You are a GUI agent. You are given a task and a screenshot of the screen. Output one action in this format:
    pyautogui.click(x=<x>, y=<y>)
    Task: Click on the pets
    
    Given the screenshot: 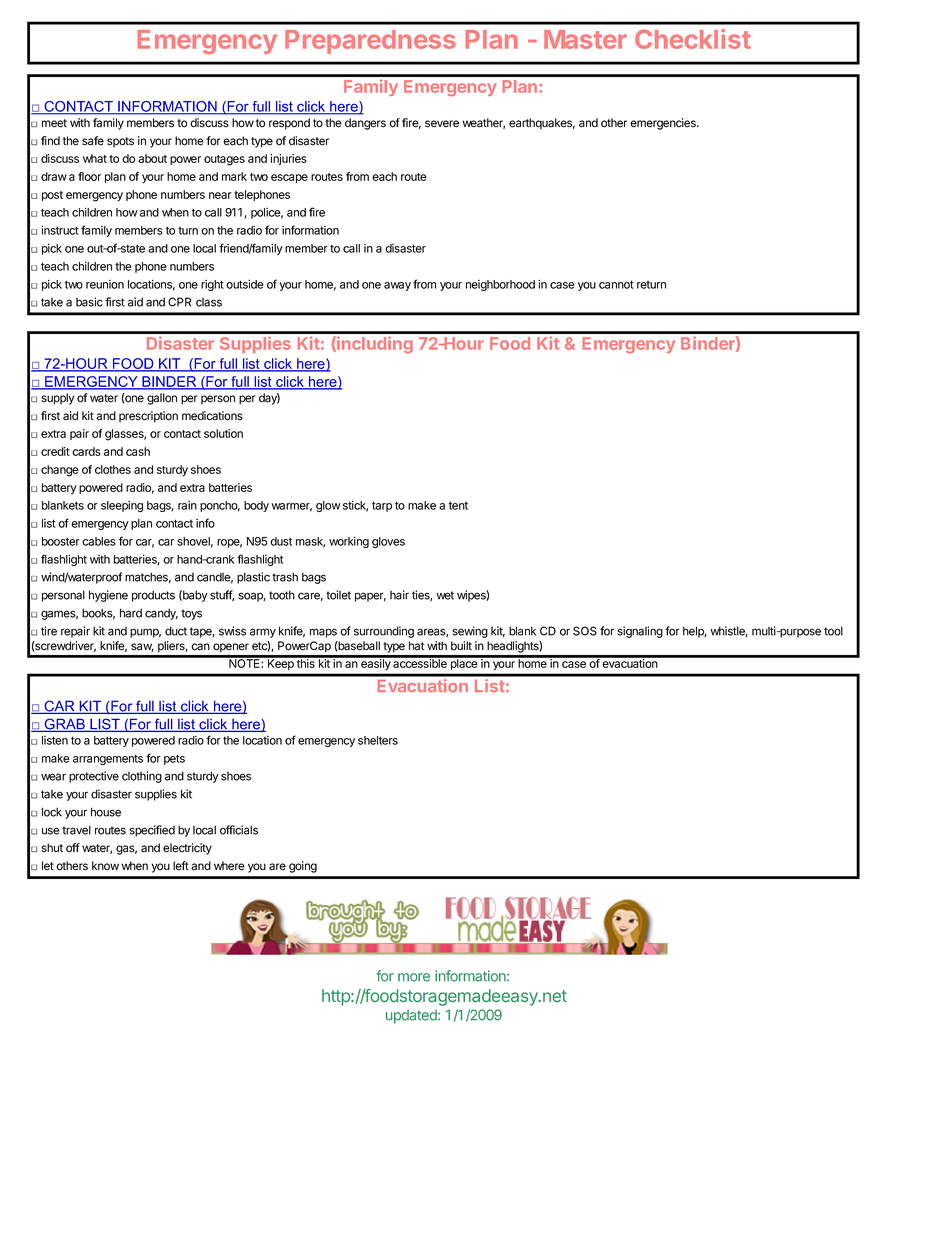 What is the action you would take?
    pyautogui.click(x=174, y=759)
